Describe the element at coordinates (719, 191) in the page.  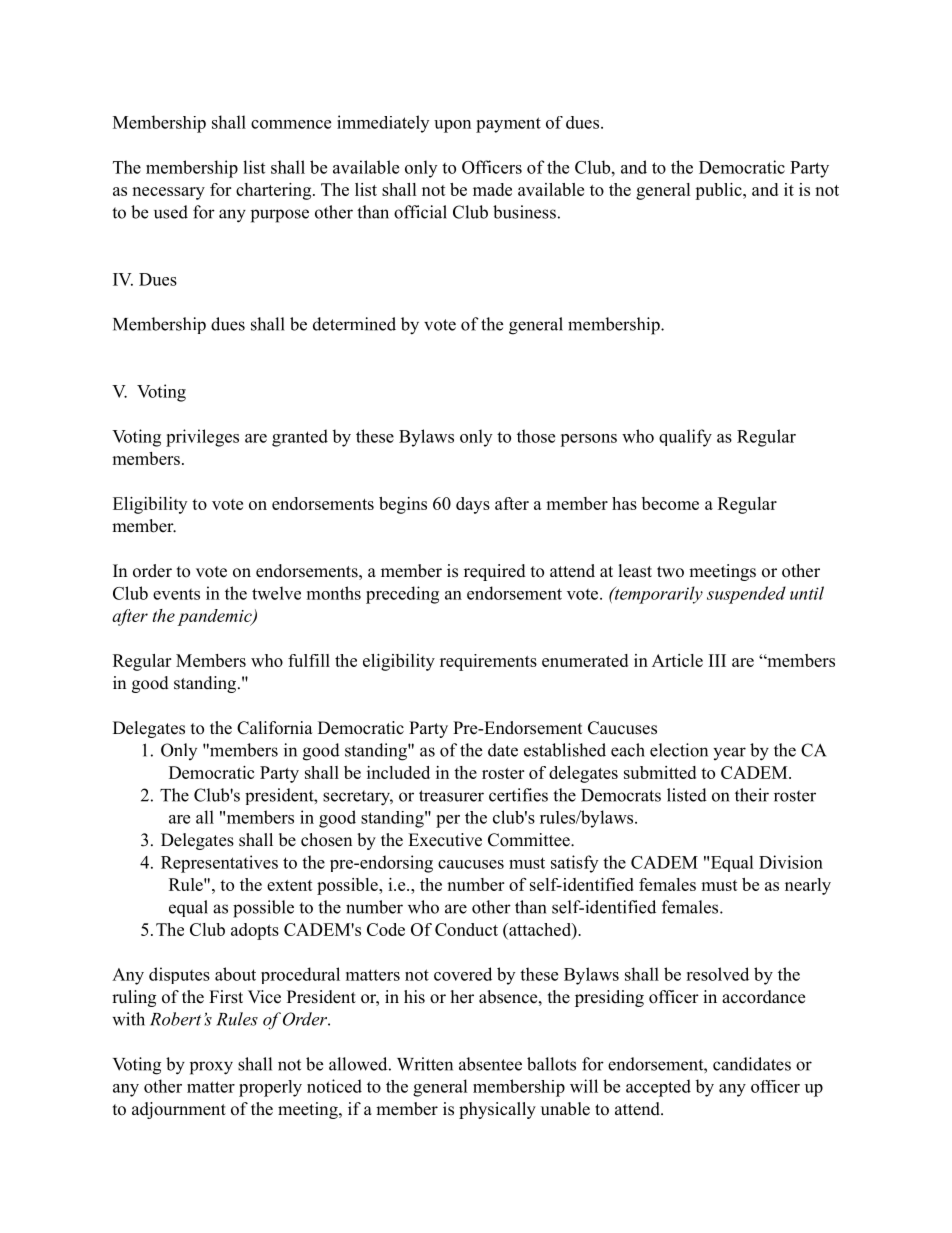
I see `public` at that location.
